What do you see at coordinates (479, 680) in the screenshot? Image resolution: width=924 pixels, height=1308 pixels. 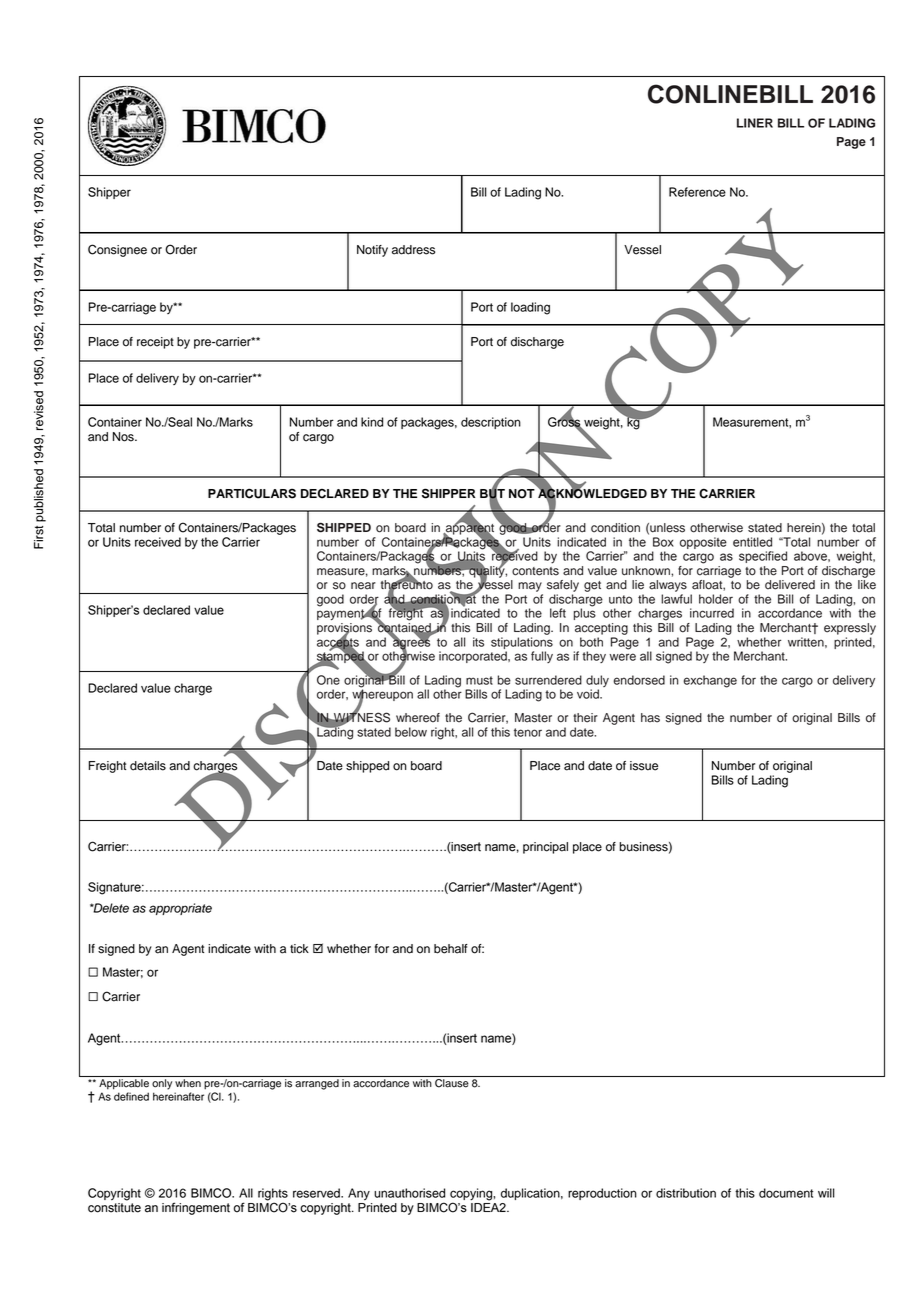 I see `must` at bounding box center [479, 680].
